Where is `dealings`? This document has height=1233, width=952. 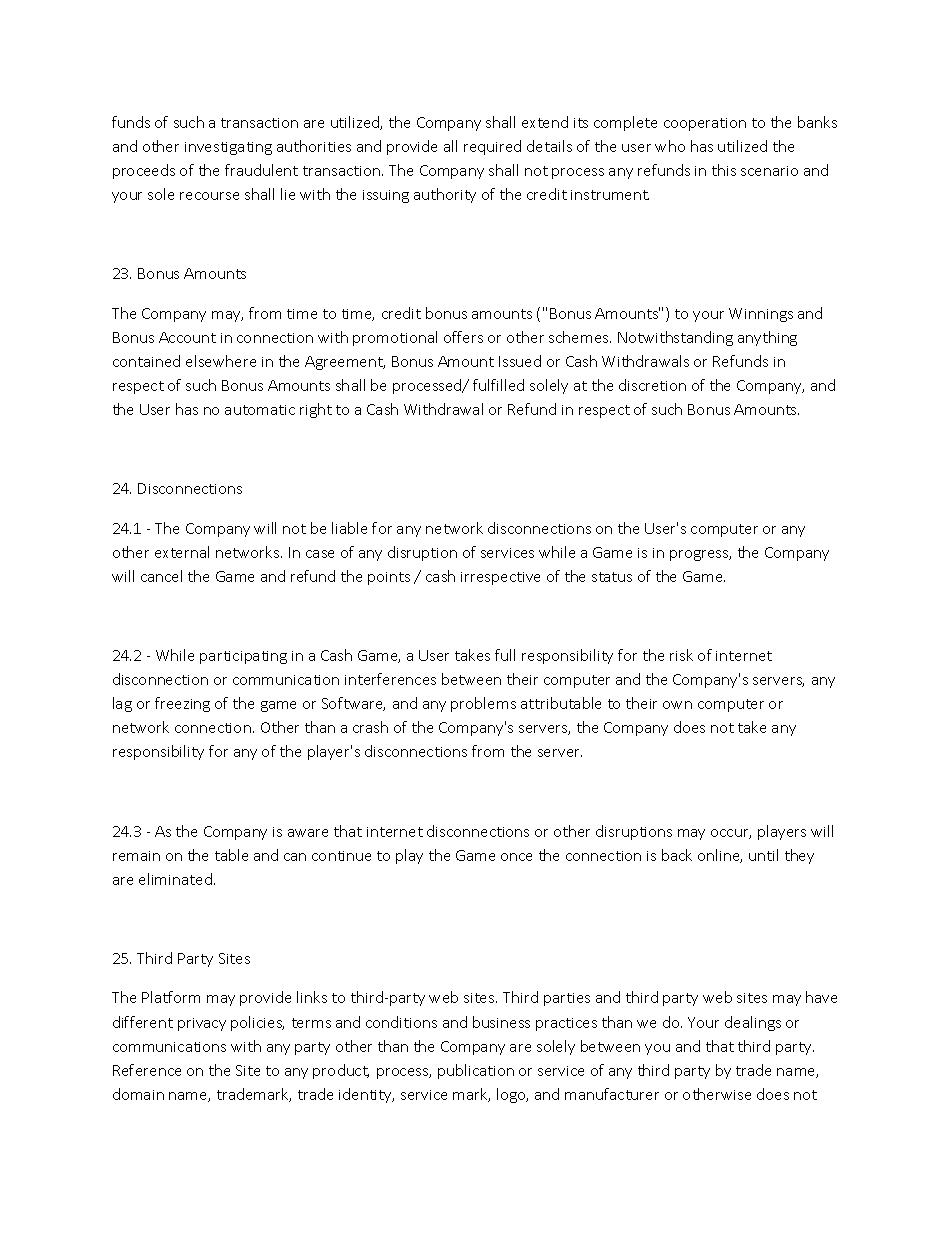 dealings is located at coordinates (753, 1023).
